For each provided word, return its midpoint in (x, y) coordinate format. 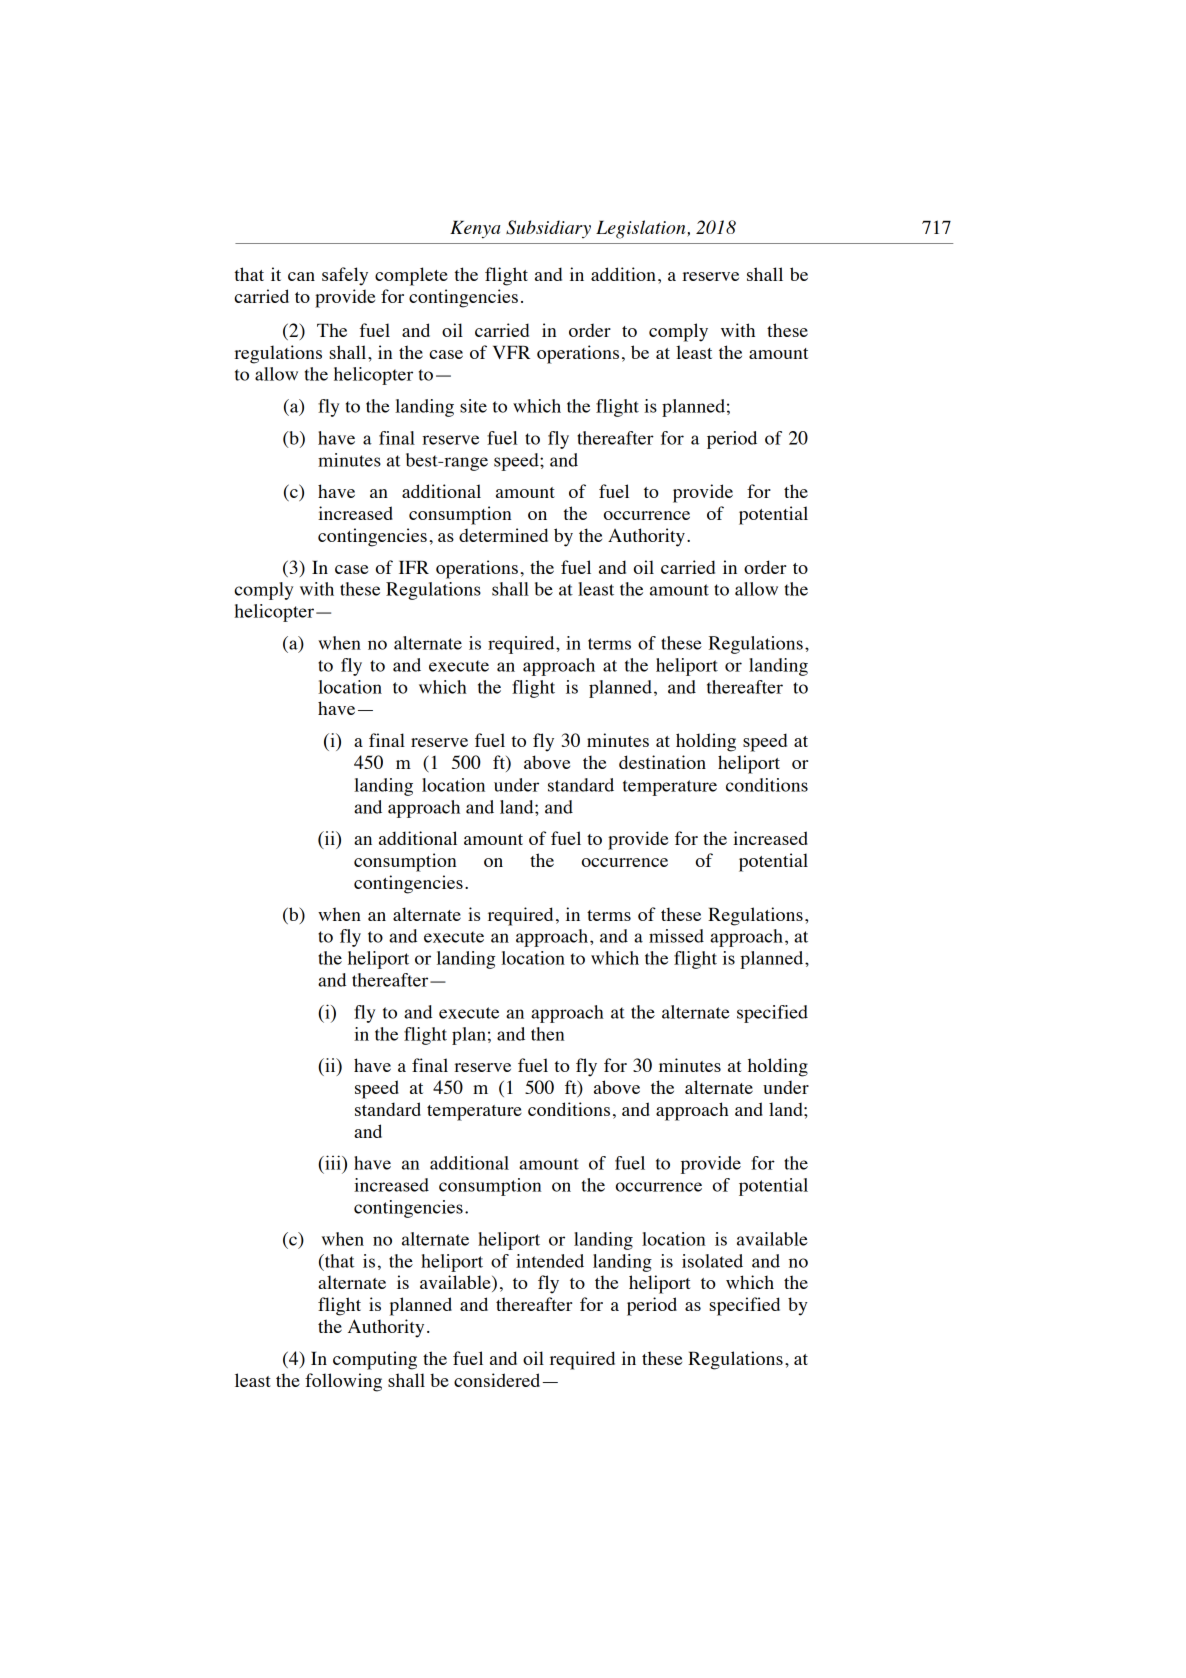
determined (503, 535)
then (547, 1034)
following (343, 1382)
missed (676, 936)
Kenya (475, 230)
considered (498, 1380)
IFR (414, 567)
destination (662, 762)
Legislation (642, 229)
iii (333, 1162)
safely (345, 276)
